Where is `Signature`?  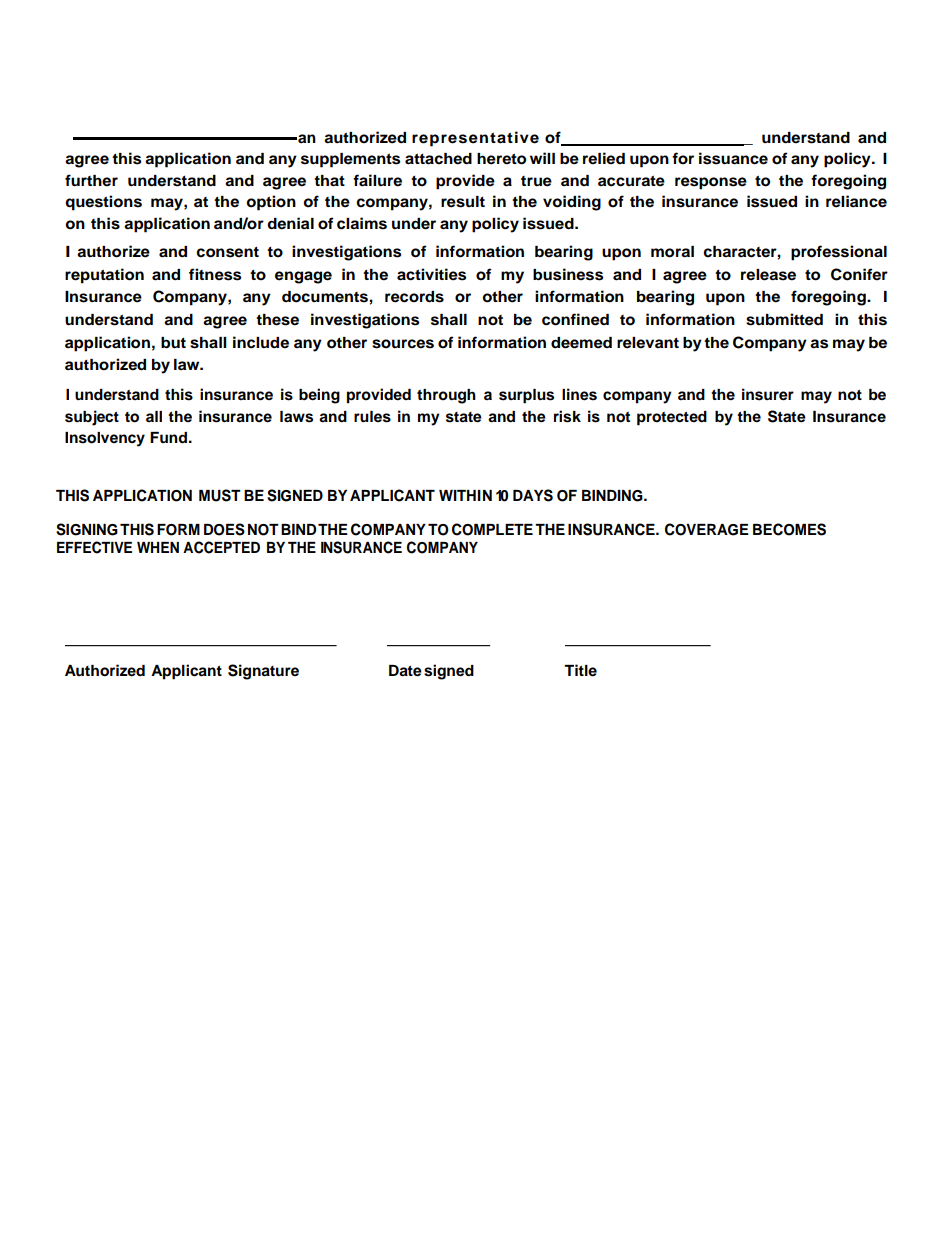
Signature is located at coordinates (263, 672).
